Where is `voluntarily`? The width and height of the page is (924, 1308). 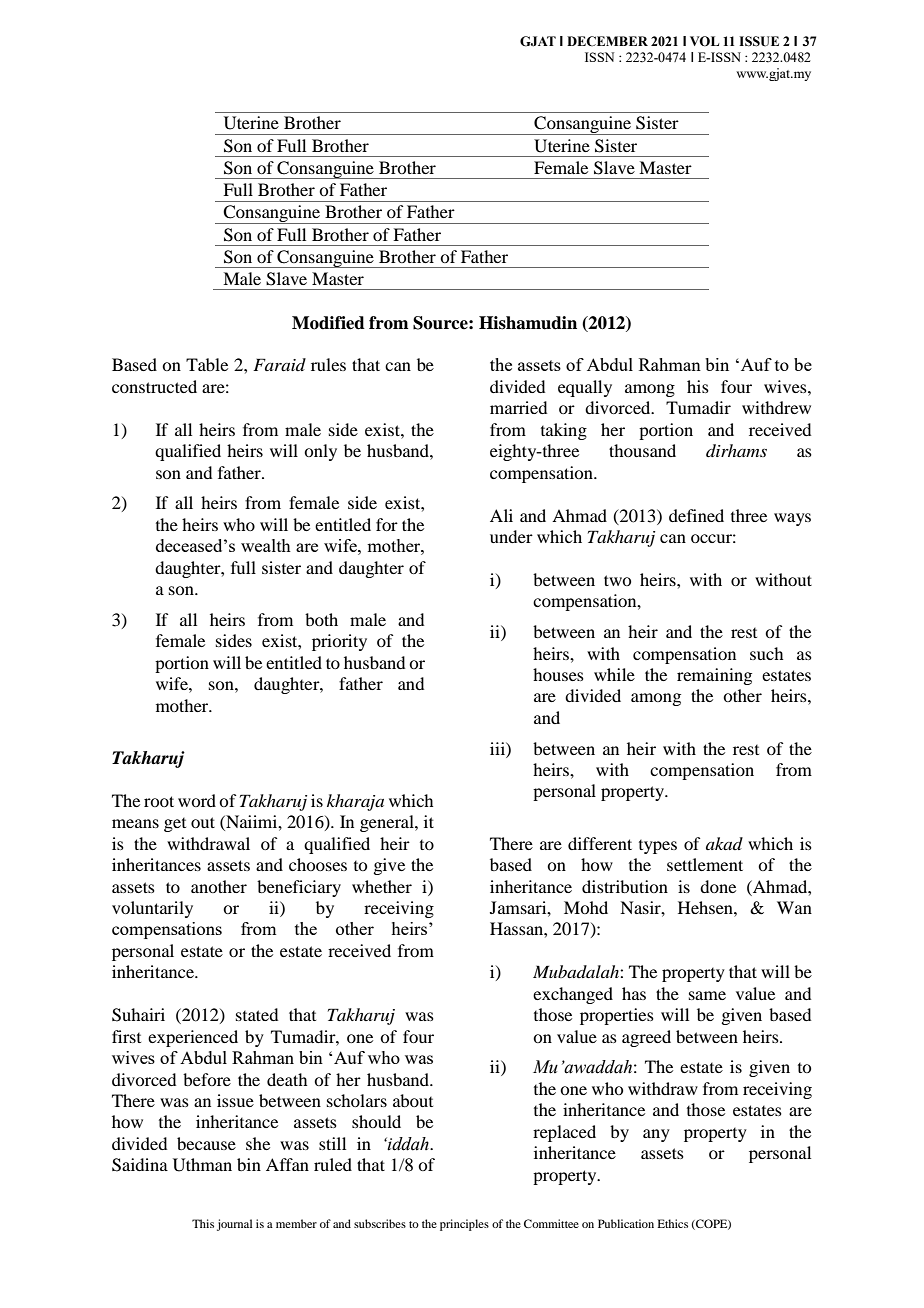 voluntarily is located at coordinates (152, 909).
